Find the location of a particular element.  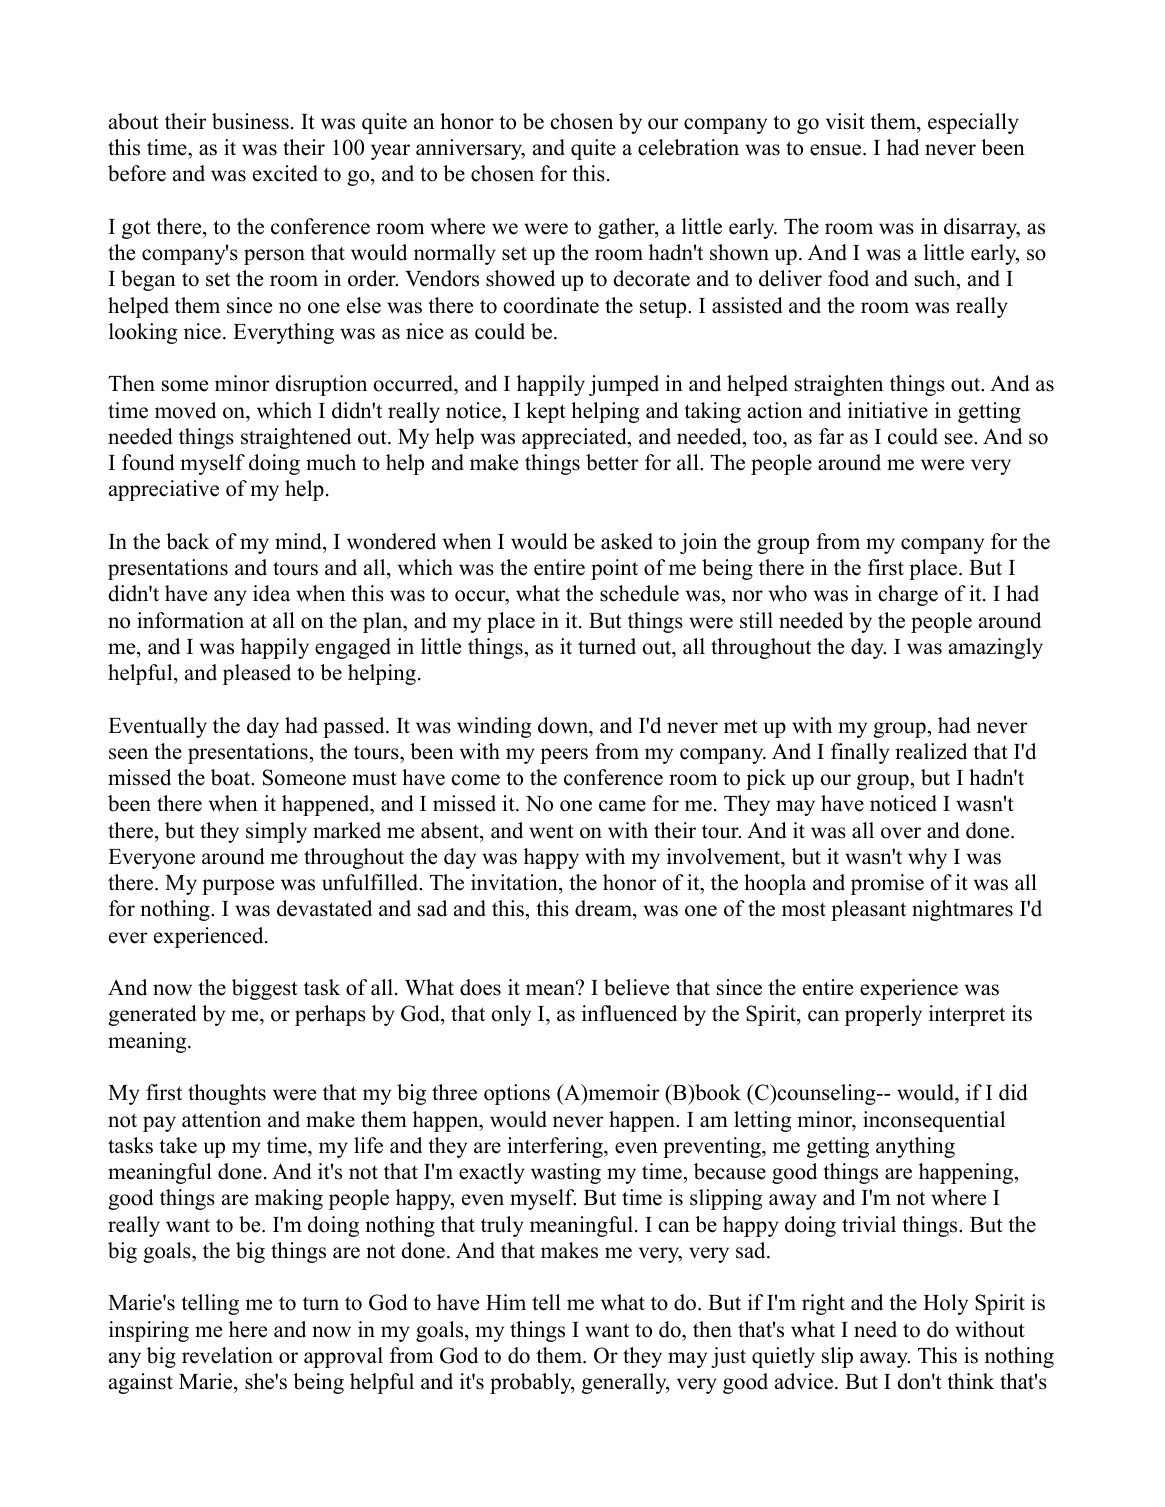

pleasant is located at coordinates (868, 910).
